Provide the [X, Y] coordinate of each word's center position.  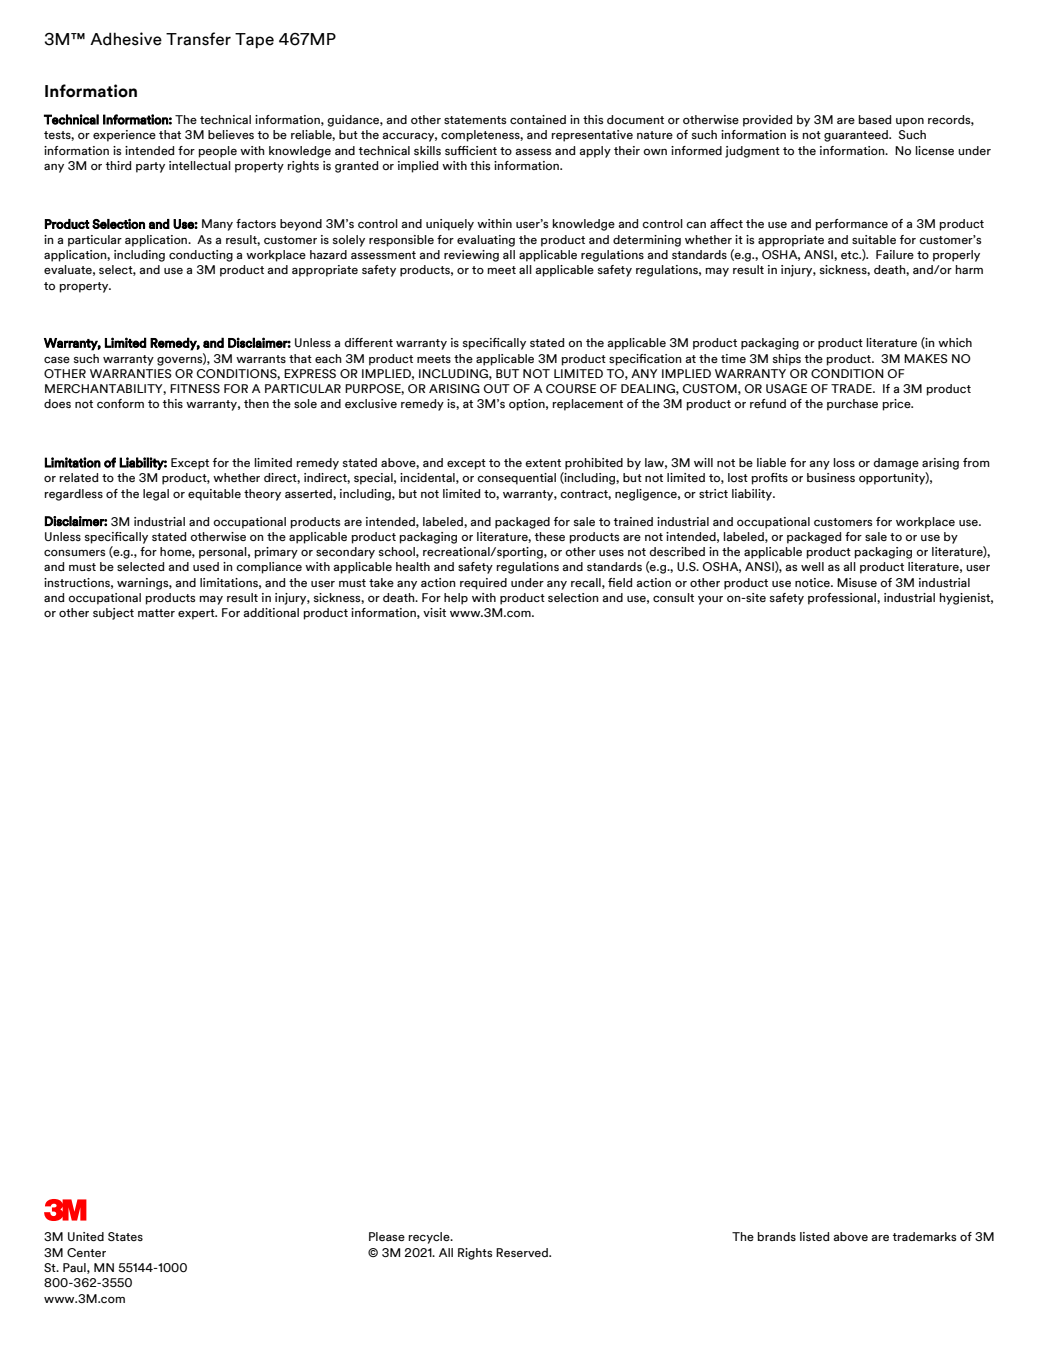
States [125, 1236]
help [456, 599]
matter [156, 613]
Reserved [523, 1252]
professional [843, 599]
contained [538, 119]
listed [815, 1236]
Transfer [198, 39]
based [875, 119]
